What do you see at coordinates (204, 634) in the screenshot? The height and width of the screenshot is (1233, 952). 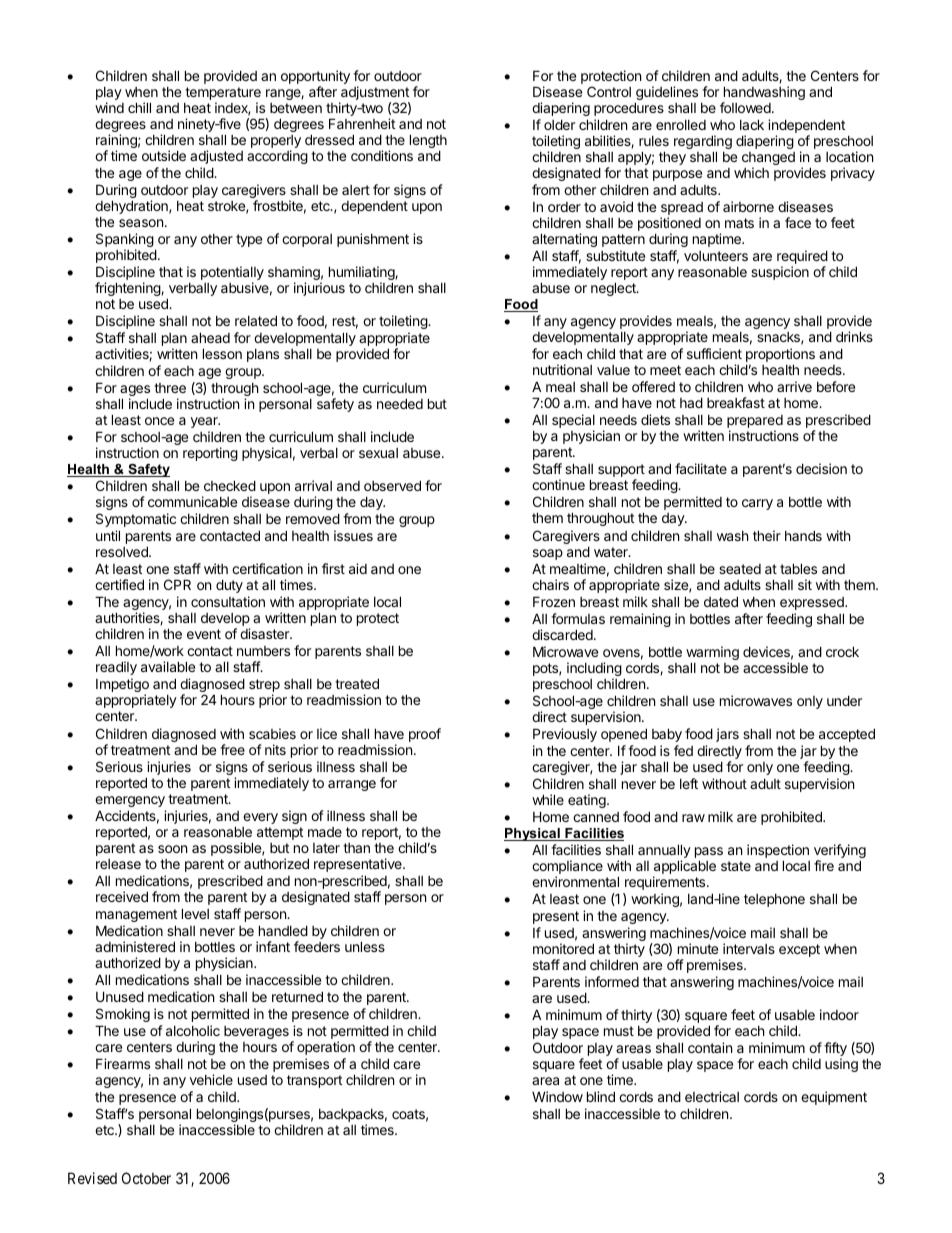 I see `event` at bounding box center [204, 634].
